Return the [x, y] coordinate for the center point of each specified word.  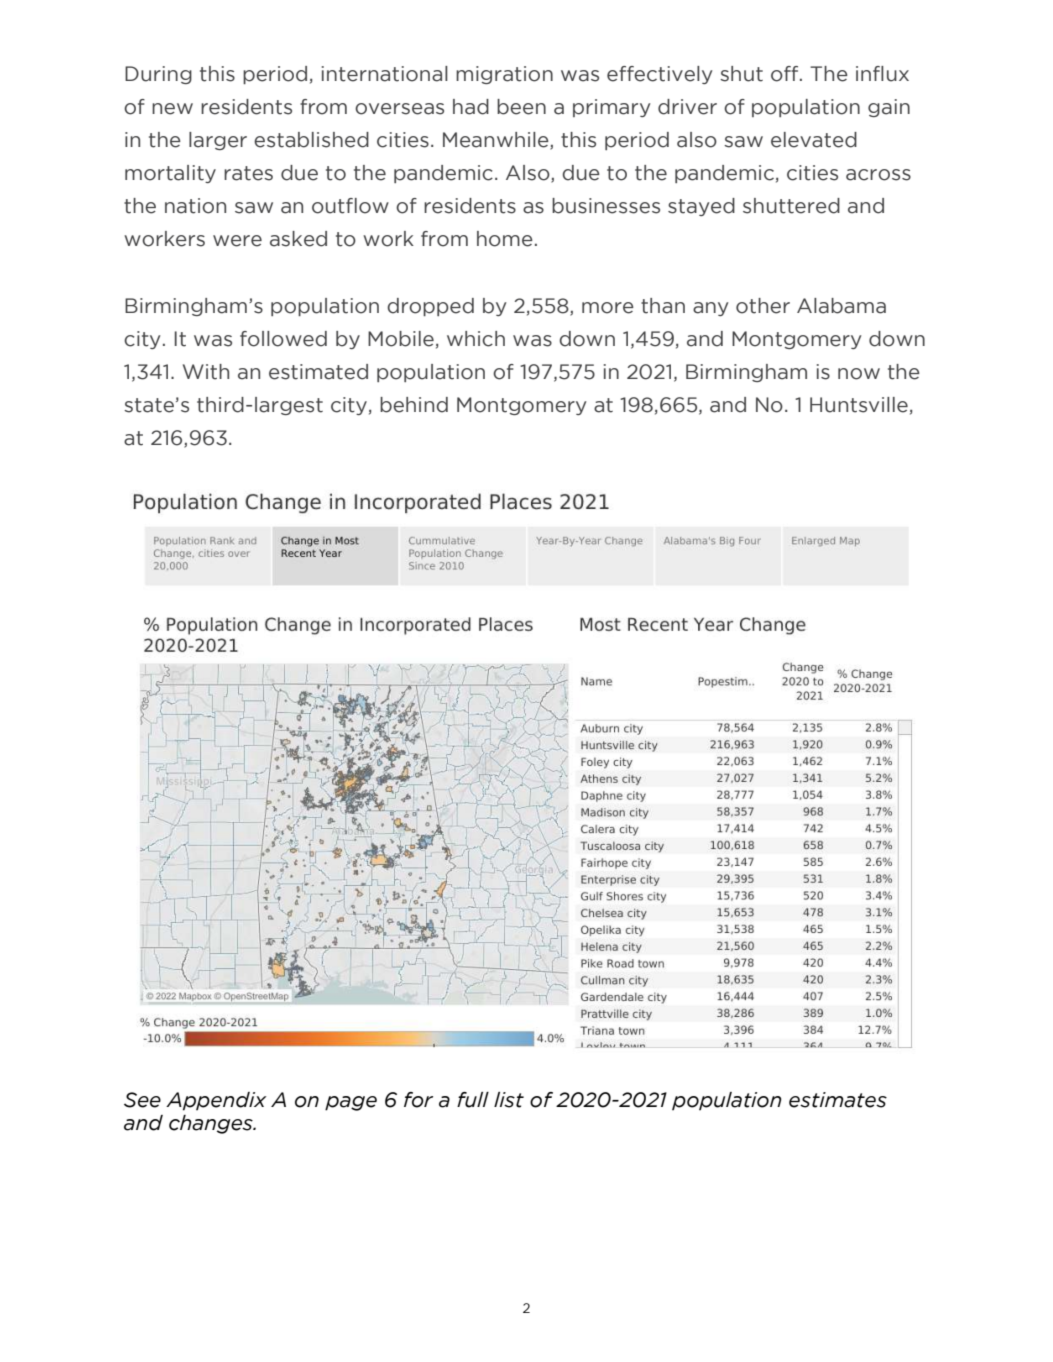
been [521, 107]
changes [212, 1124]
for [418, 1100]
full [473, 1100]
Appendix [216, 1101]
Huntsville [859, 405]
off [786, 74]
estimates [838, 1100]
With [206, 372]
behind [414, 405]
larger [218, 141]
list [509, 1100]
